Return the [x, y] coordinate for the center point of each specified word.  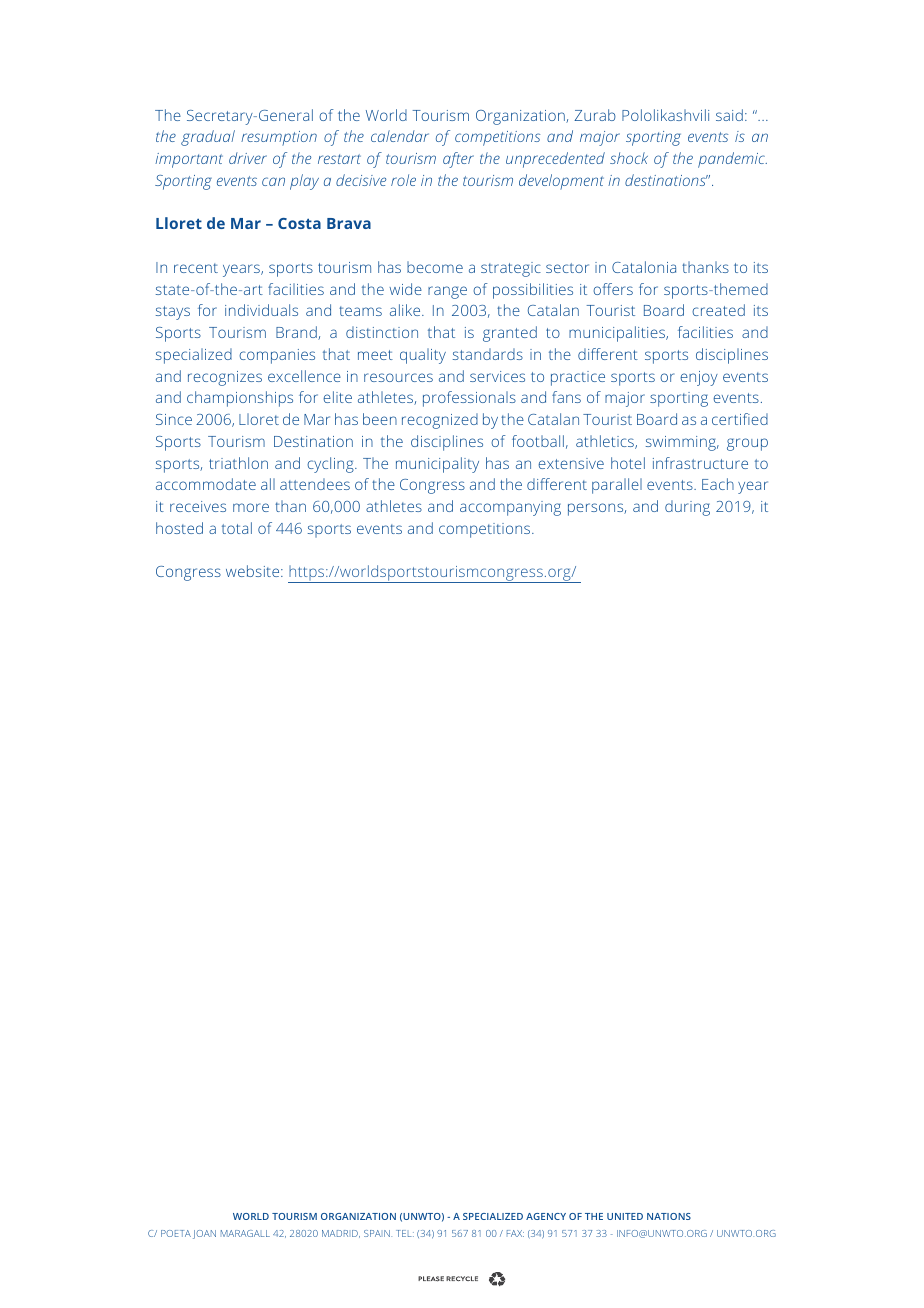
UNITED [625, 1216]
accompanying [510, 508]
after [458, 160]
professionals [469, 399]
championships [240, 399]
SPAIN [378, 1233]
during [687, 508]
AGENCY [546, 1216]
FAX [515, 1233]
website [254, 571]
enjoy [699, 378]
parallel [617, 486]
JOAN [204, 1234]
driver [248, 158]
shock [629, 158]
